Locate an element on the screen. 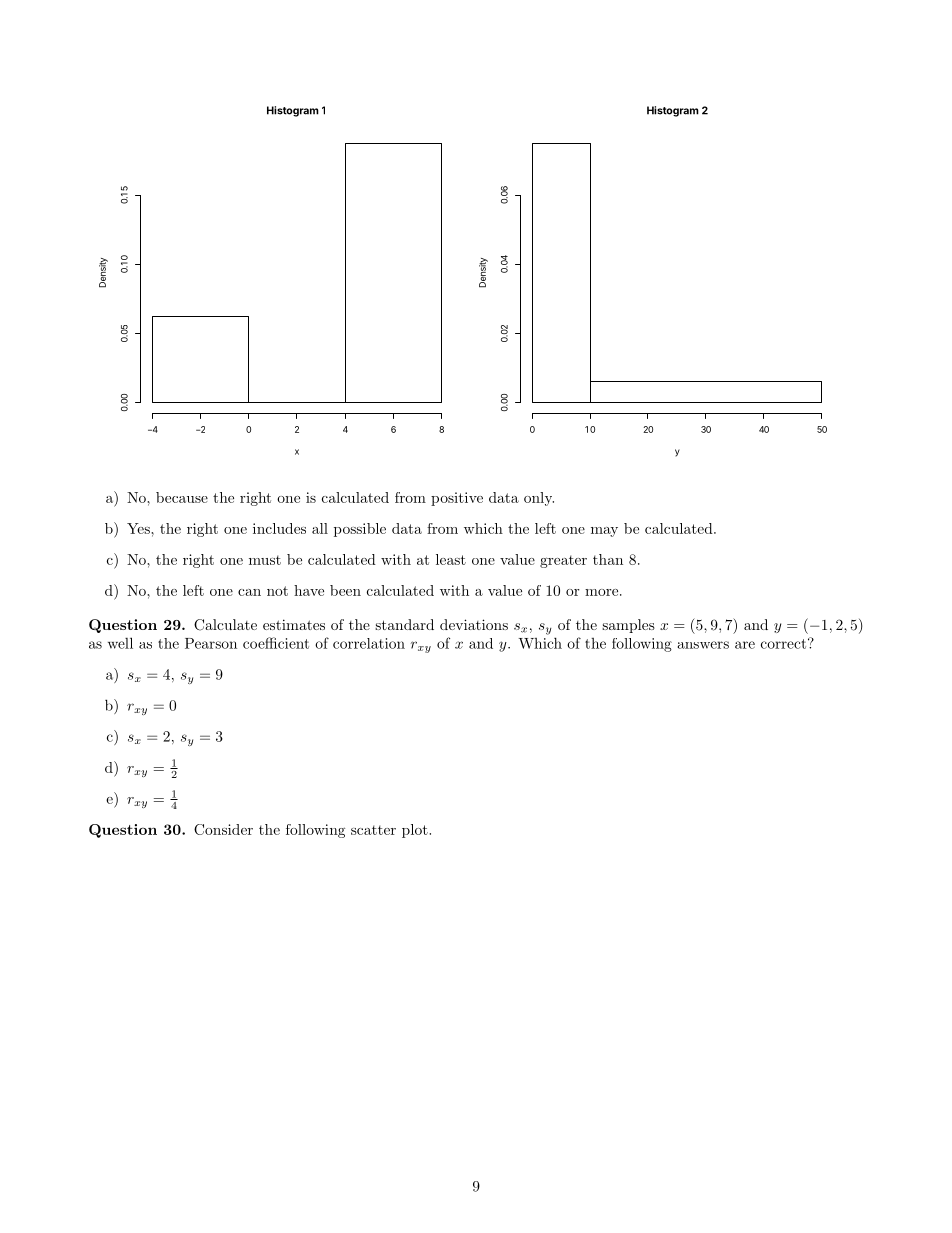  Pearson is located at coordinates (211, 643).
